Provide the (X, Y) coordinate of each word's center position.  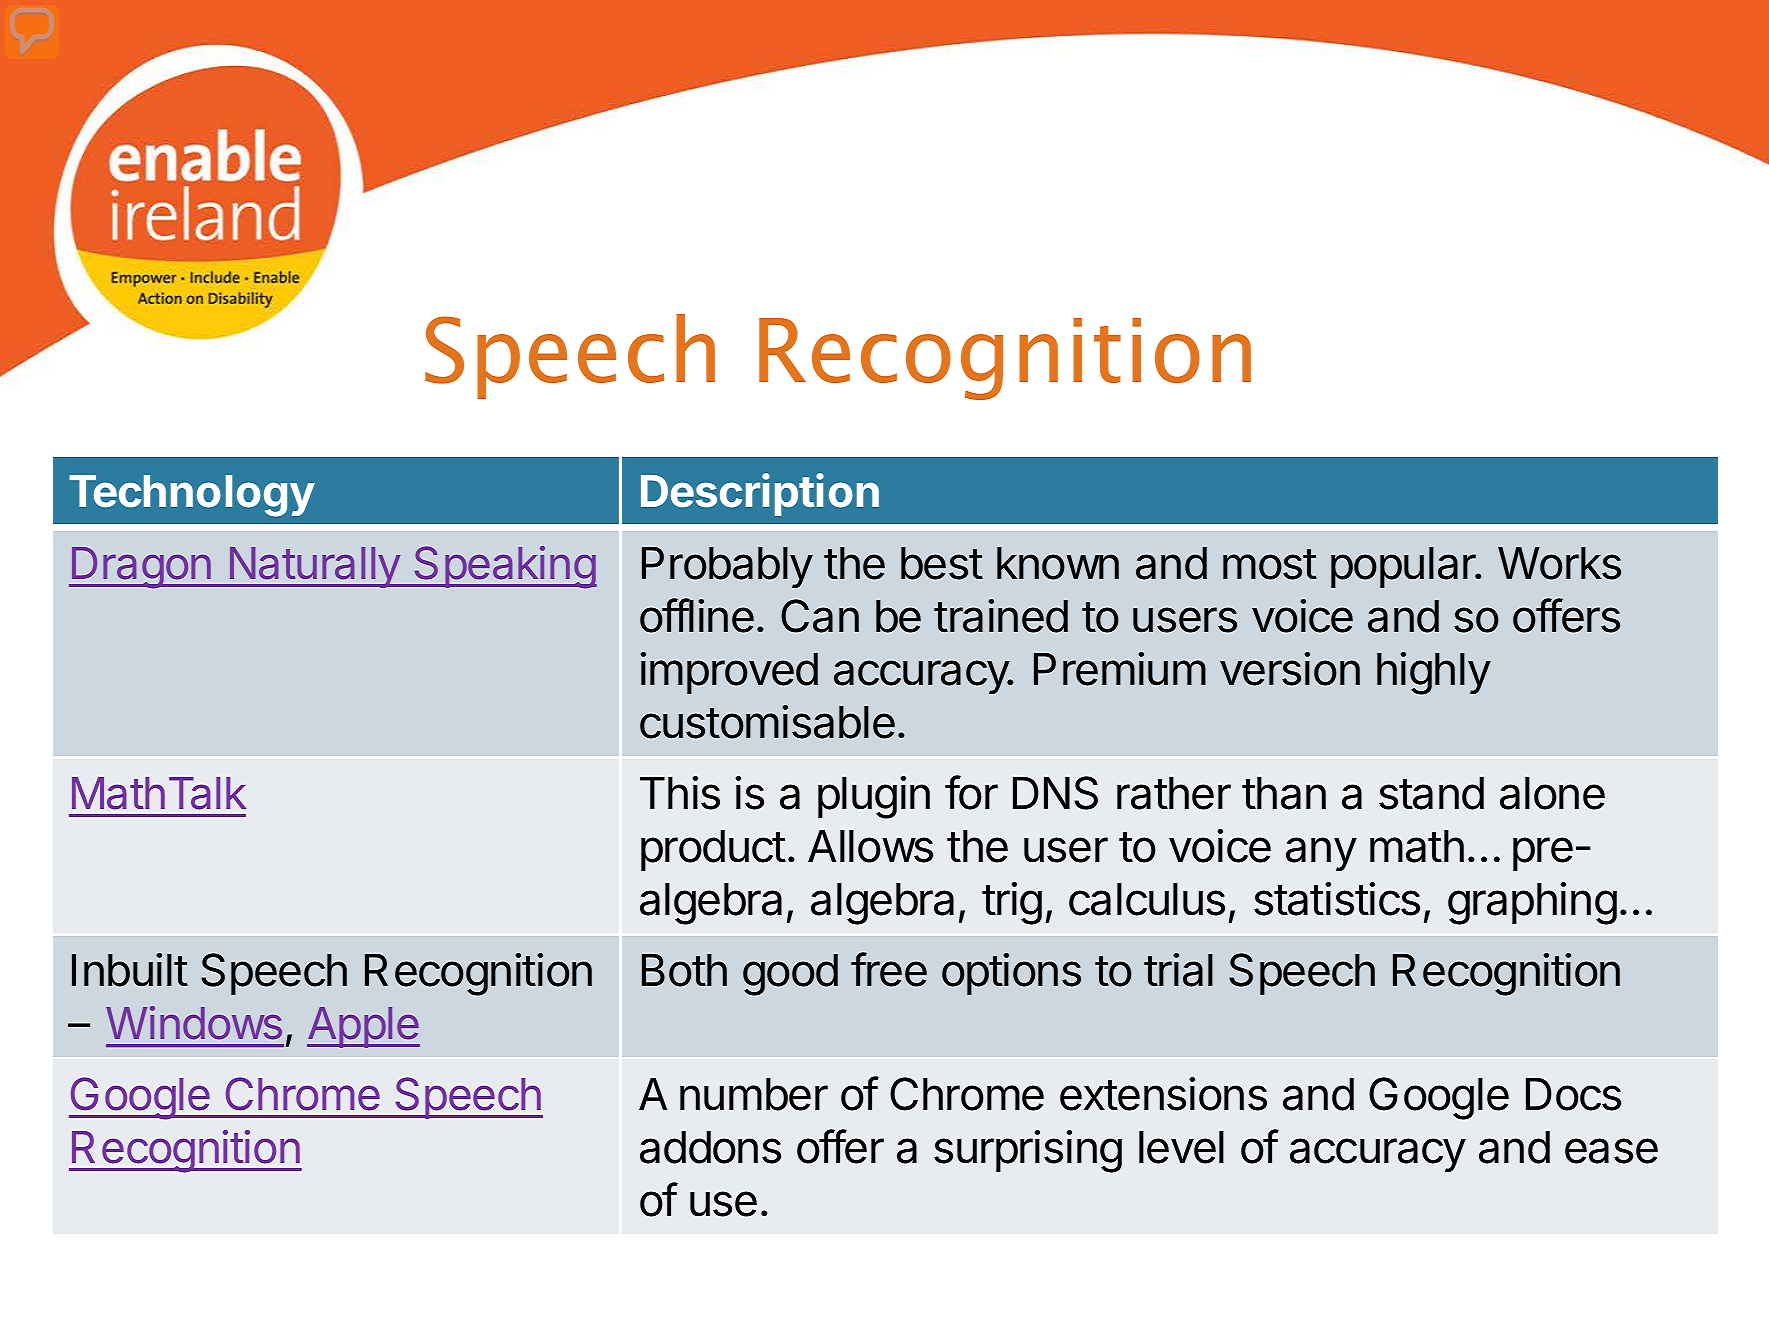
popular (1404, 567)
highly (1434, 673)
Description (760, 494)
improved (729, 673)
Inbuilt (130, 970)
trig (1012, 903)
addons (710, 1147)
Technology (192, 496)
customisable (767, 722)
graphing (1532, 903)
